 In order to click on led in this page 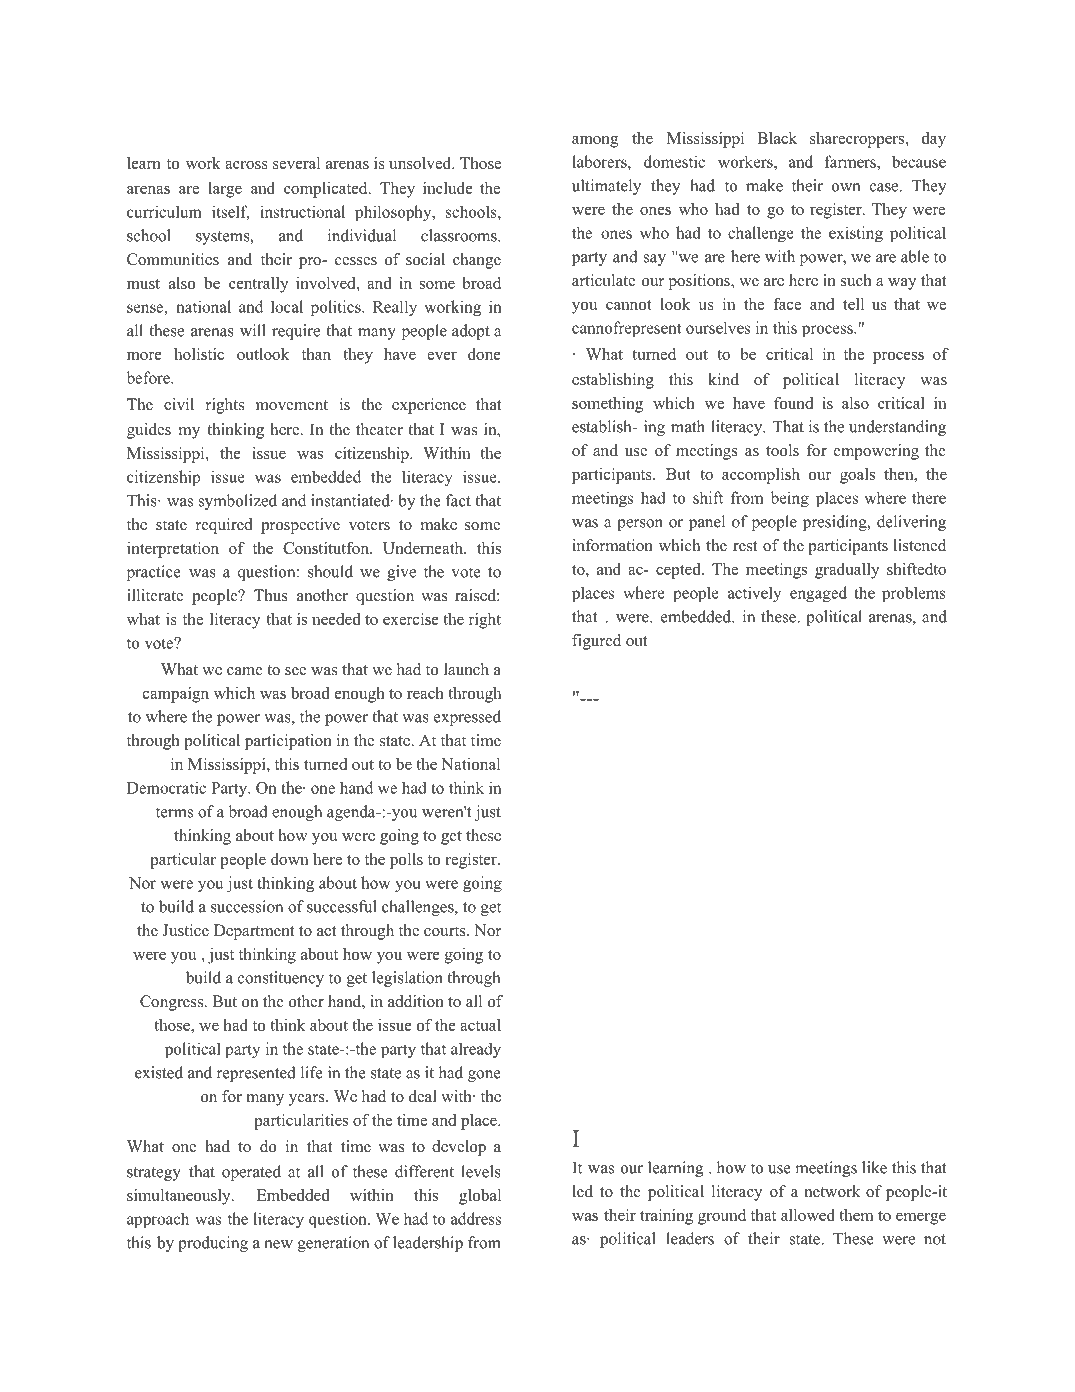, I will do `click(583, 1191)`.
